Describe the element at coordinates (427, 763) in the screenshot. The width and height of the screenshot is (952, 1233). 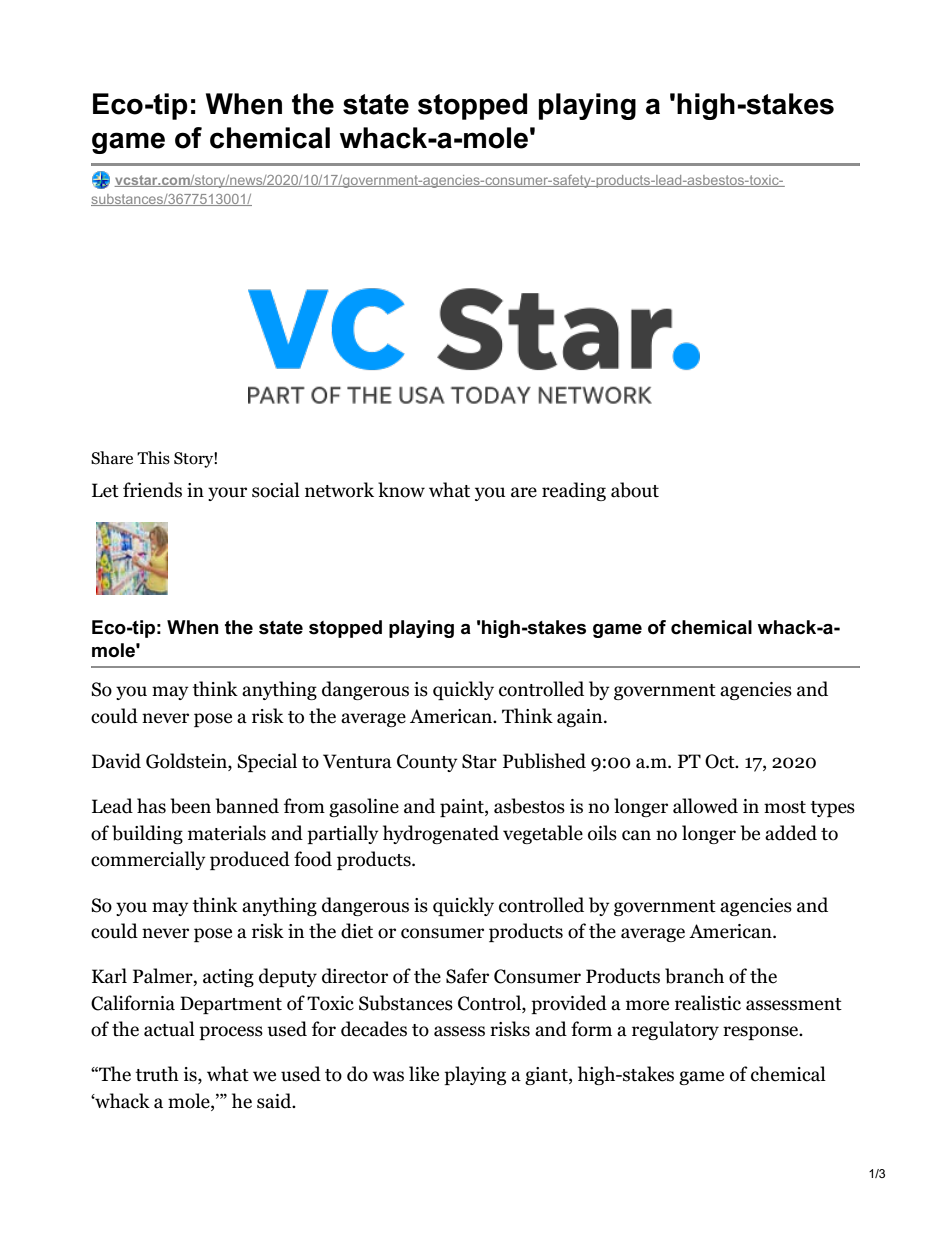
I see `County` at that location.
